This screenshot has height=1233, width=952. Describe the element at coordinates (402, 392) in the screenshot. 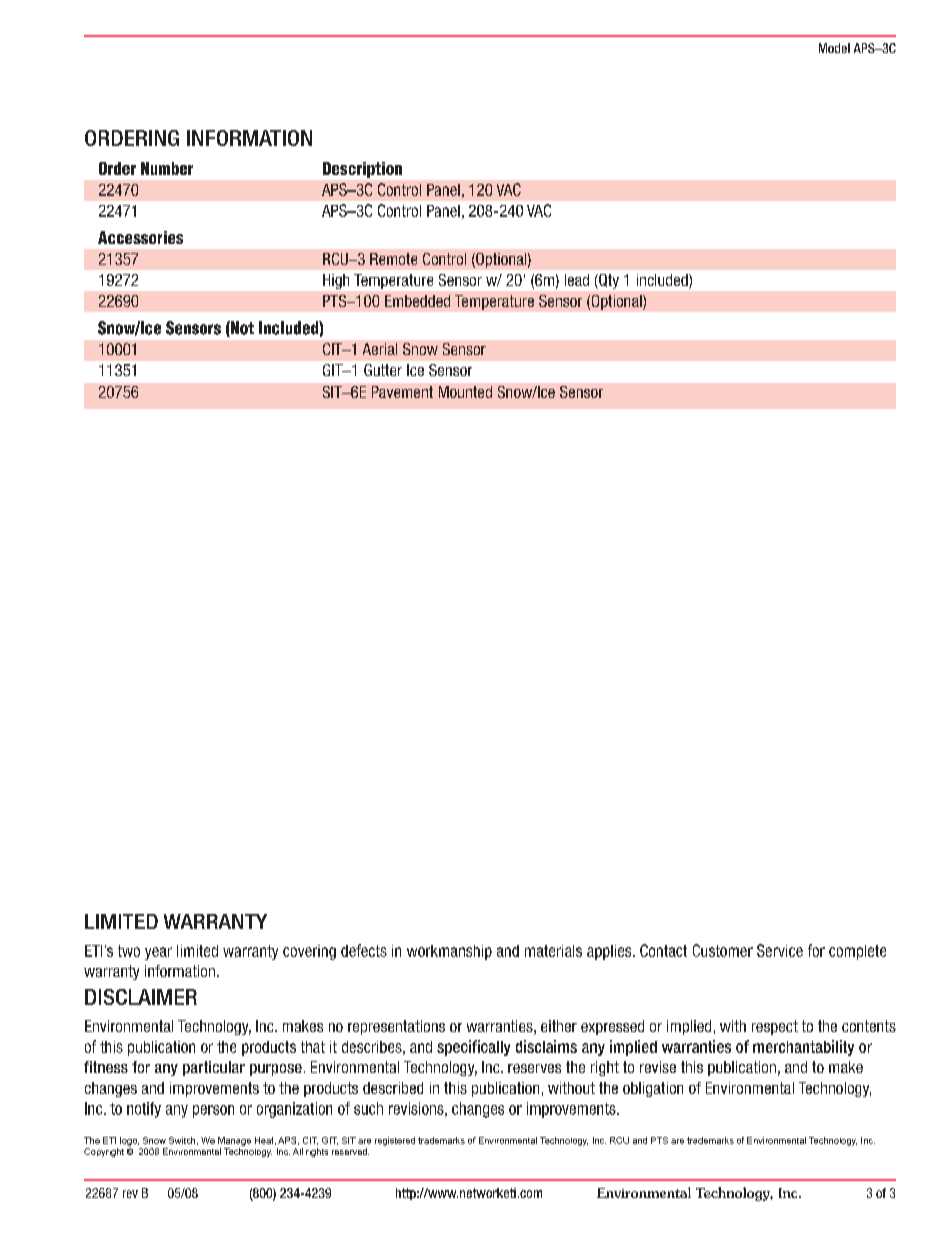

I see `Pavement` at that location.
